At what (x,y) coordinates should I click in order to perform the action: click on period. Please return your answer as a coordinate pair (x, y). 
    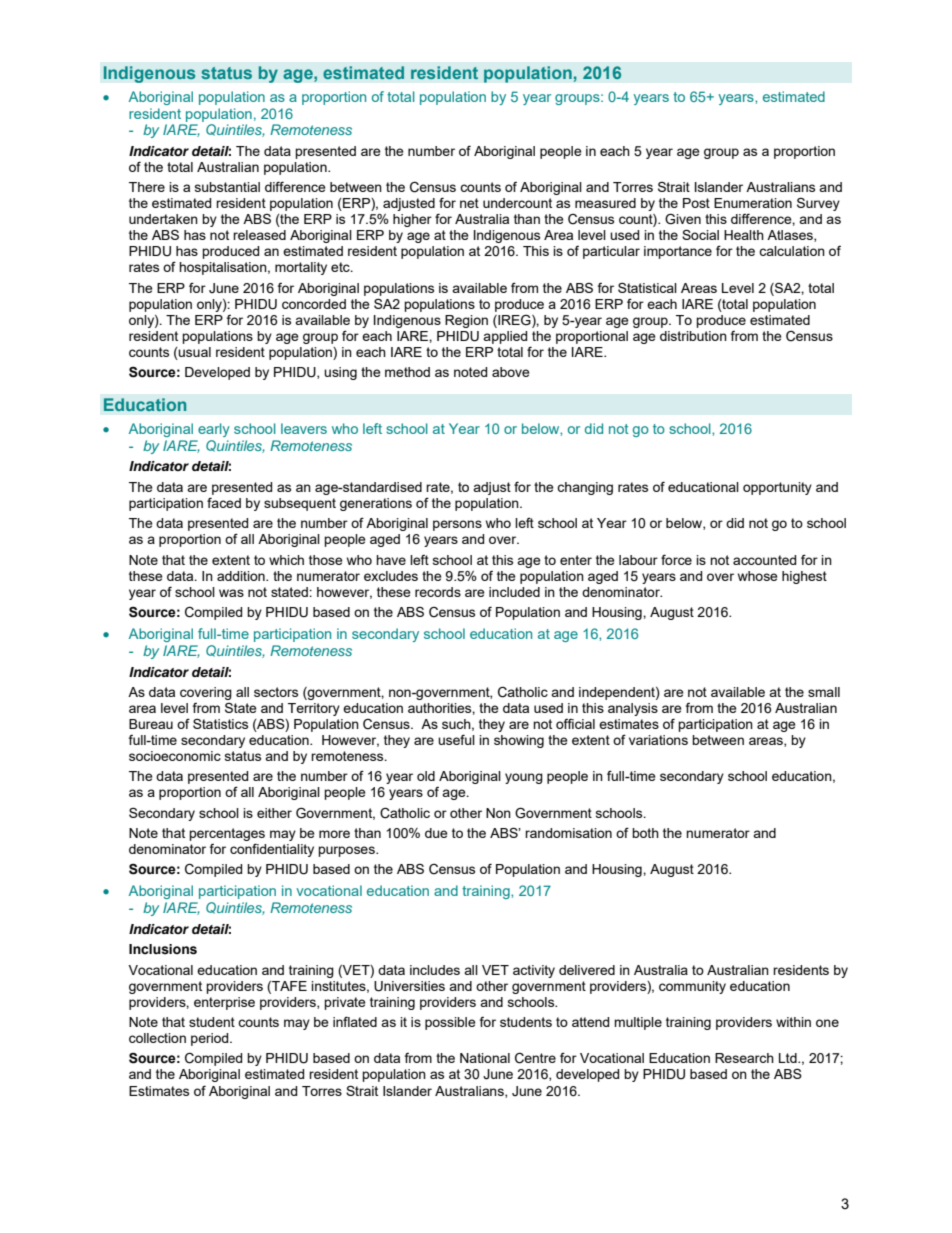
    Looking at the image, I should click on (211, 1039).
